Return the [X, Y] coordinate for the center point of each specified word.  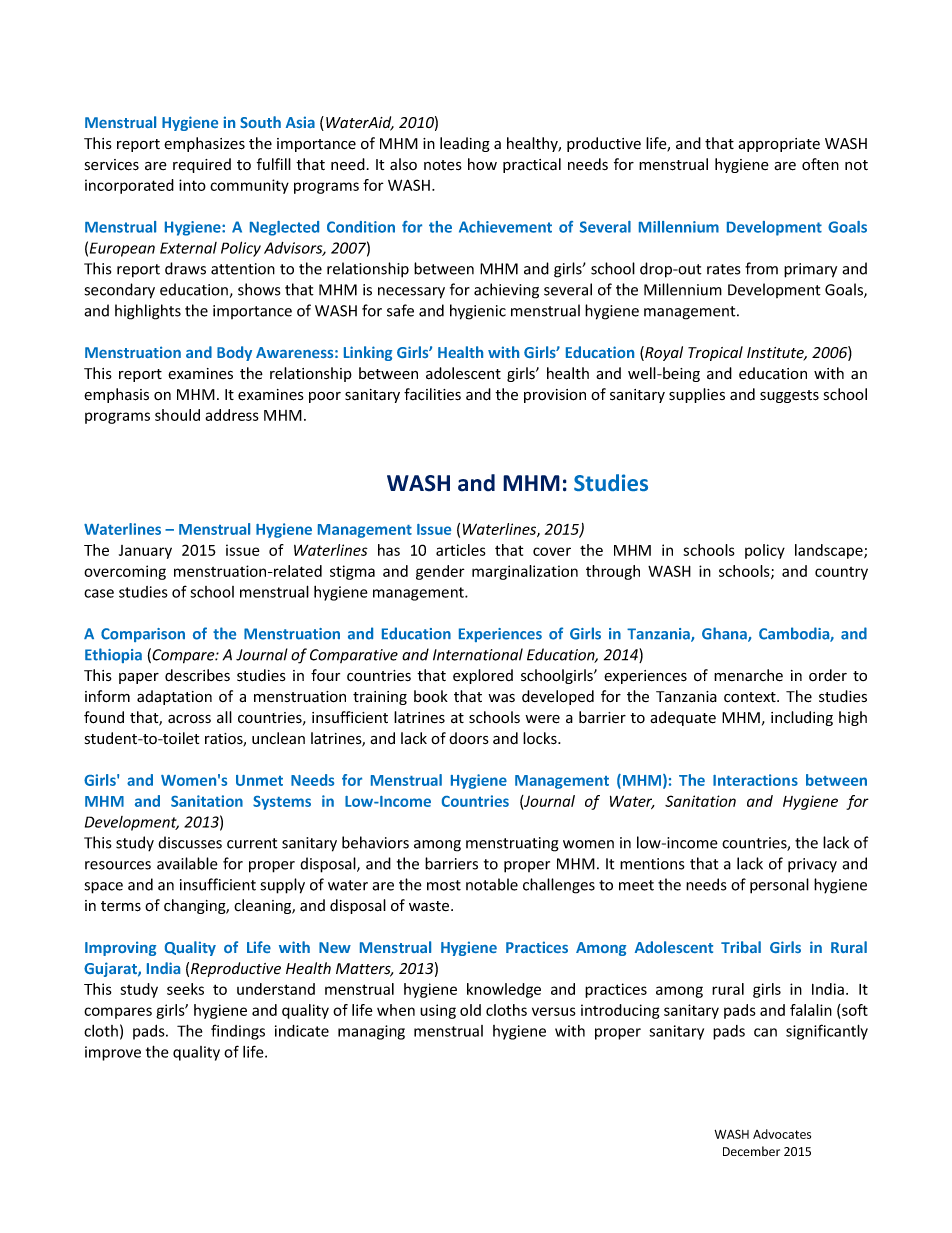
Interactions [755, 780]
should [177, 415]
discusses [190, 842]
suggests [789, 396]
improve [113, 1053]
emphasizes [204, 144]
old [470, 1010]
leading [465, 144]
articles [461, 550]
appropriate [779, 145]
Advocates [782, 1134]
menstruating [512, 844]
